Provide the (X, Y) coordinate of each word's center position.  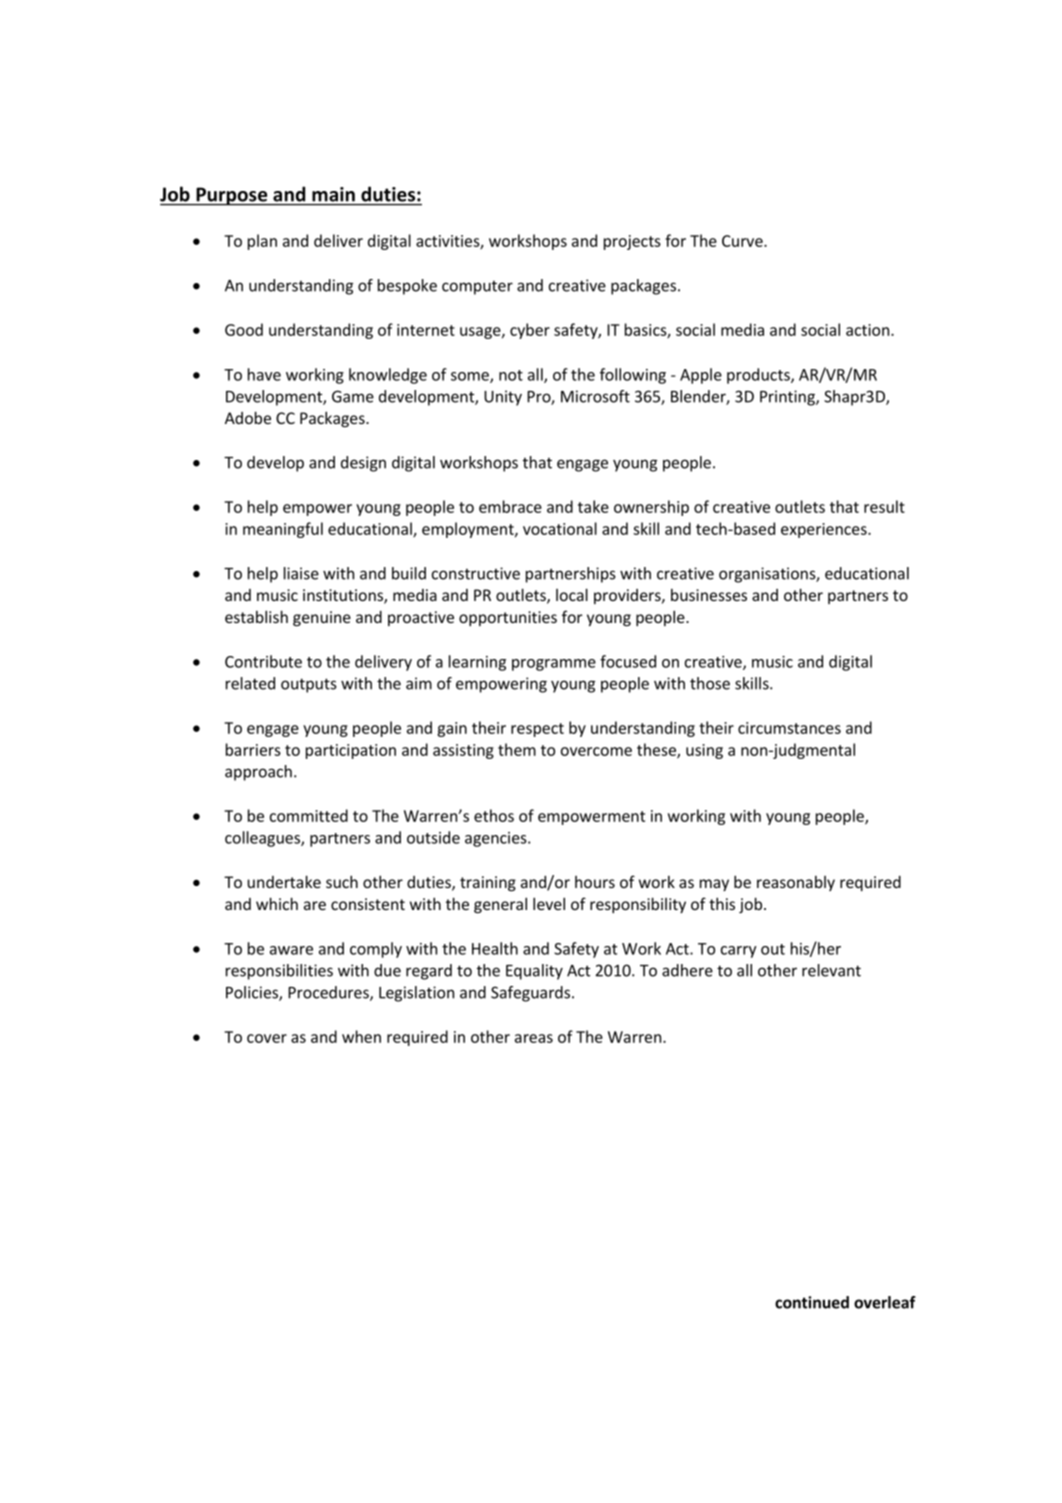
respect (537, 730)
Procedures (329, 993)
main (333, 194)
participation (351, 751)
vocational (560, 528)
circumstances (789, 728)
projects (632, 242)
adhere (687, 970)
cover (267, 1038)
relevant (831, 970)
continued (812, 1302)
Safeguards (532, 994)
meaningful (283, 530)
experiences (825, 530)
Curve (743, 241)
